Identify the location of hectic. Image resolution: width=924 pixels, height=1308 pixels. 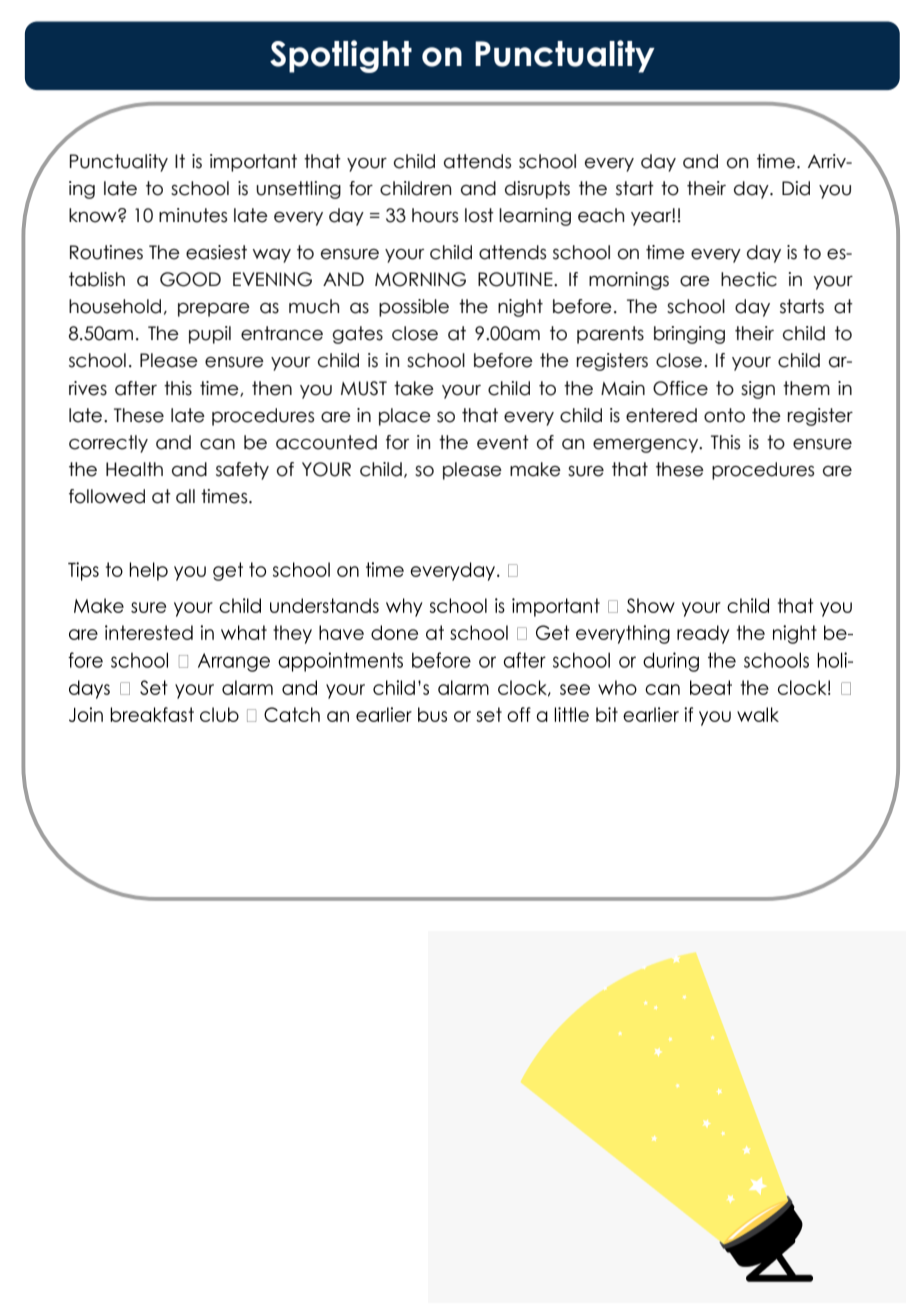
(749, 279).
